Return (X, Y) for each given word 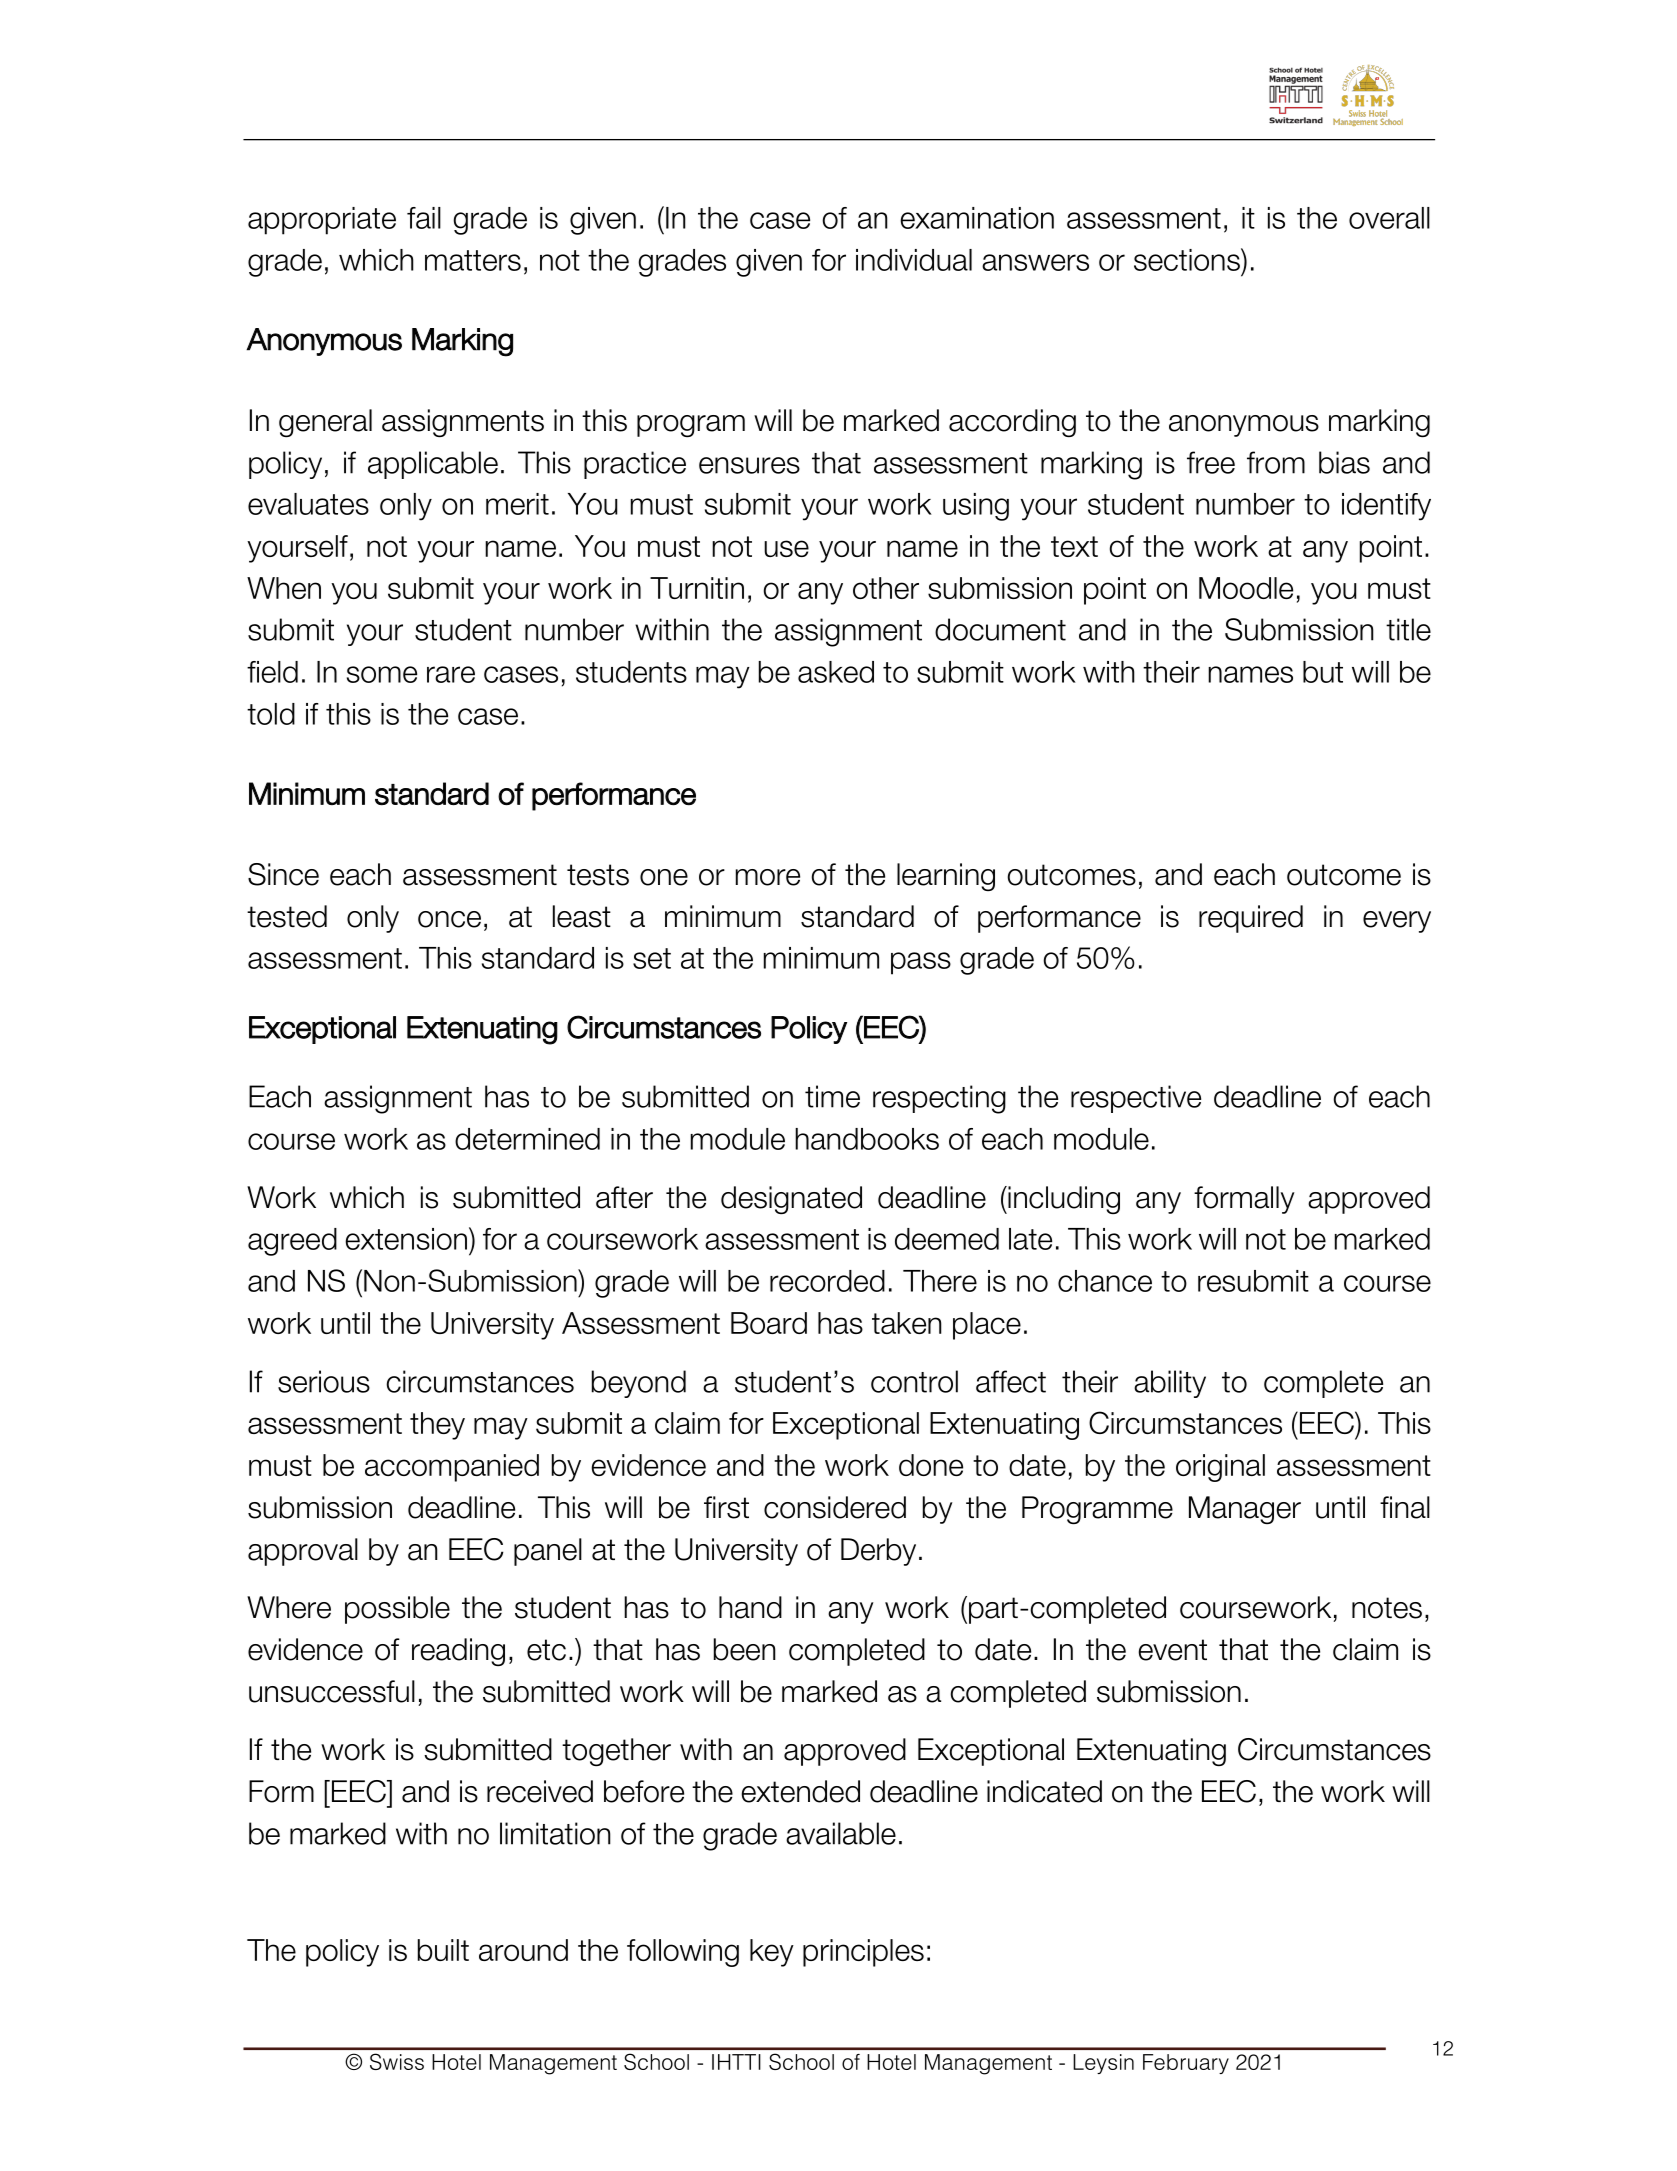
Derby (878, 1552)
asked (836, 672)
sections (1188, 259)
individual (914, 260)
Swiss (397, 2061)
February (1186, 2064)
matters (473, 260)
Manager (1245, 1510)
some (382, 674)
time (832, 1096)
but (1323, 672)
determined (527, 1139)
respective (1136, 1099)
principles (863, 1953)
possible (397, 1610)
